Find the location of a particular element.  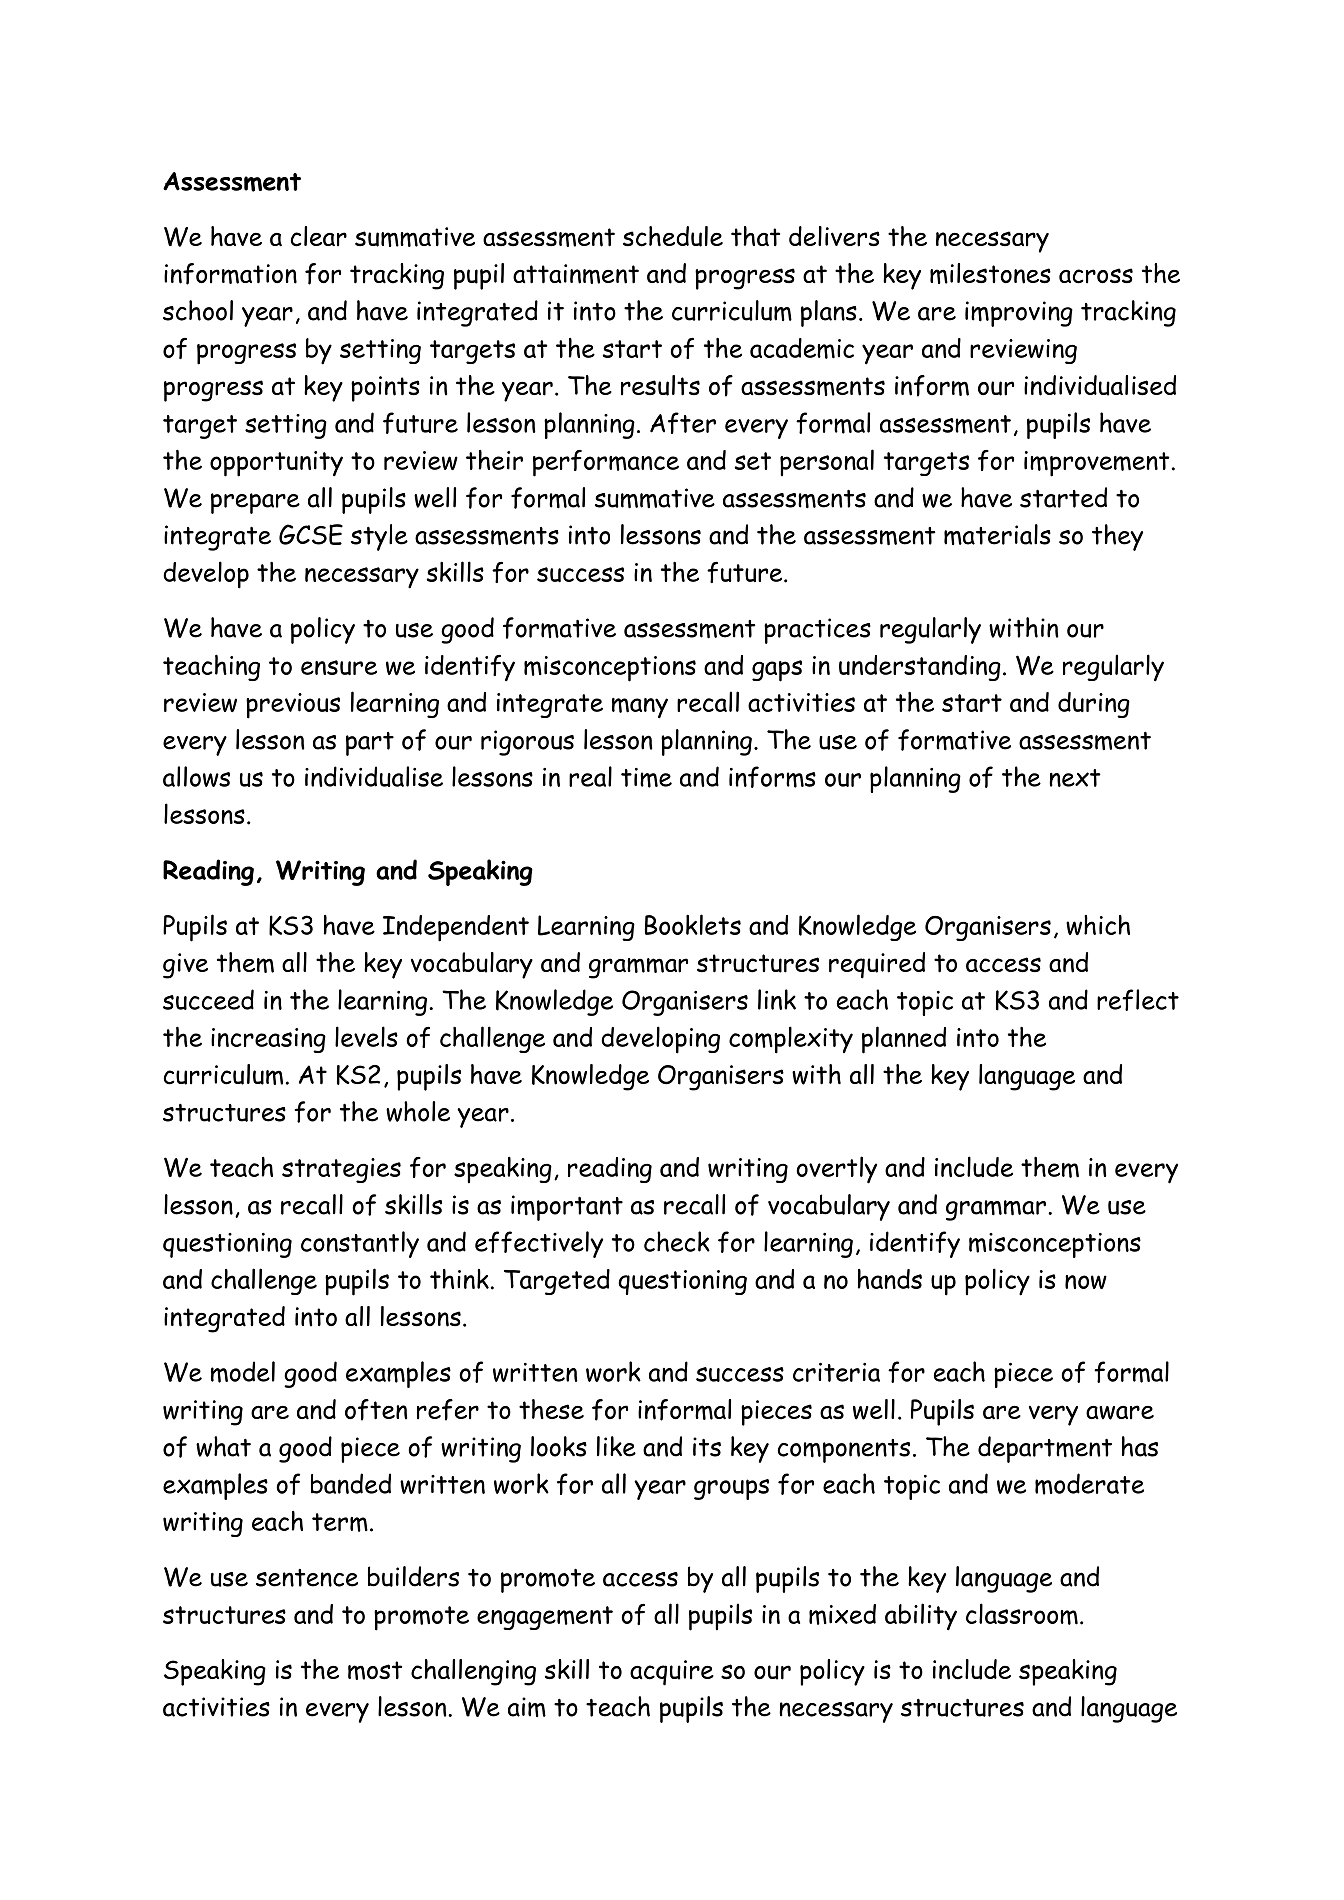

milestones is located at coordinates (990, 273).
